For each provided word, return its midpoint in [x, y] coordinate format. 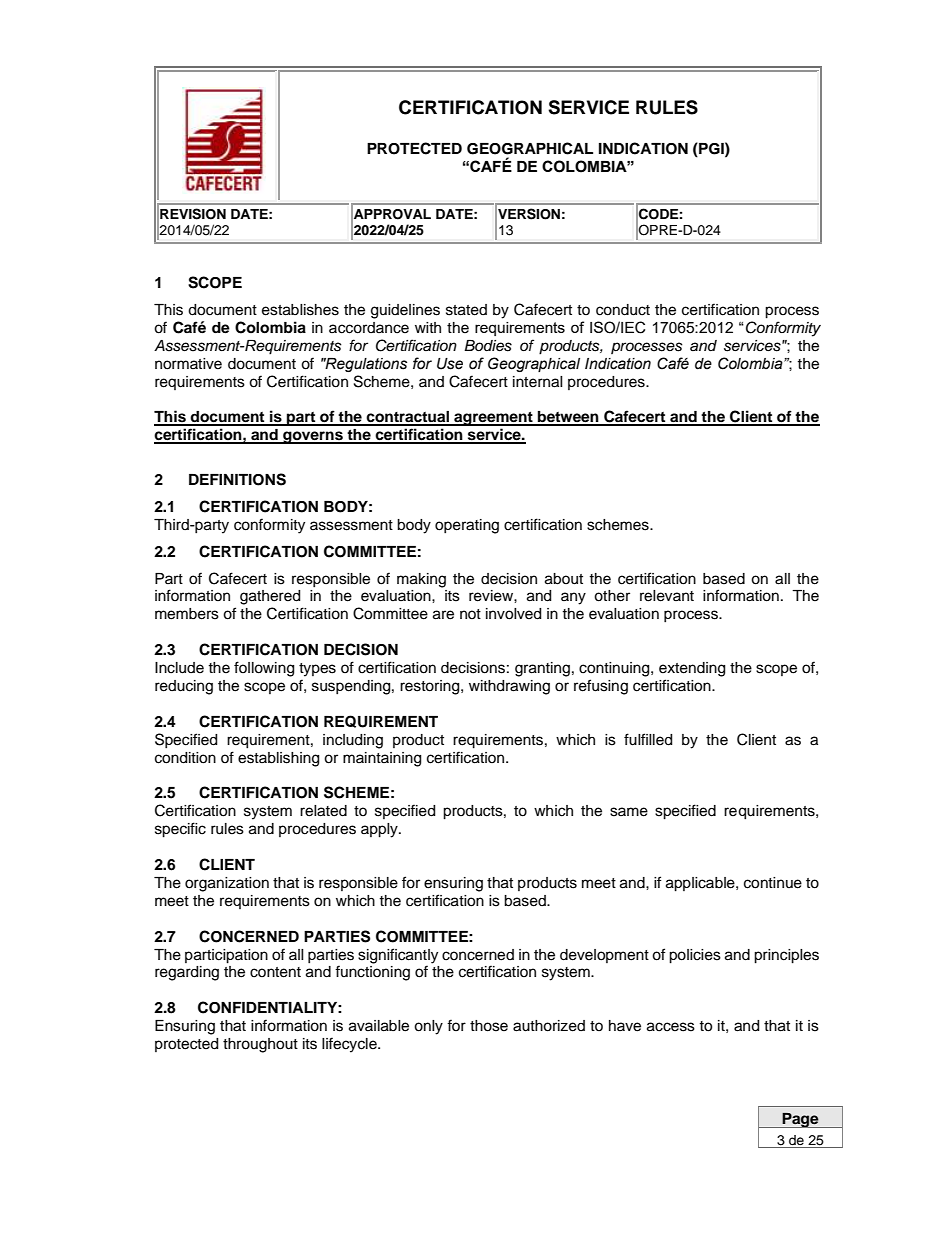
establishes [300, 310]
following [264, 669]
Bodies [488, 346]
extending [692, 669]
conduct [623, 310]
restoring [431, 687]
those [489, 1026]
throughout [260, 1045]
